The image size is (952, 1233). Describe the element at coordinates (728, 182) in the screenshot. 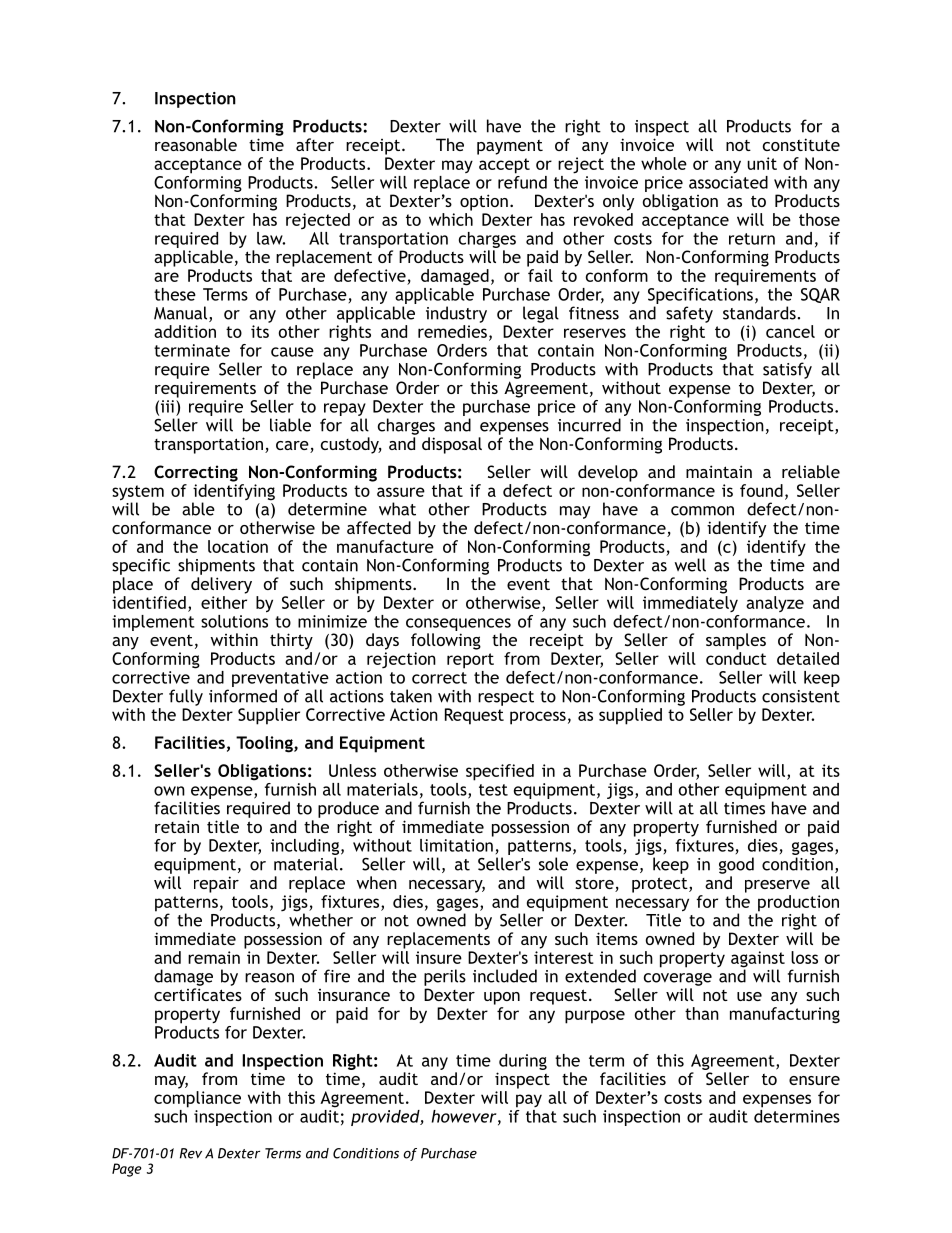

I see `associated` at that location.
